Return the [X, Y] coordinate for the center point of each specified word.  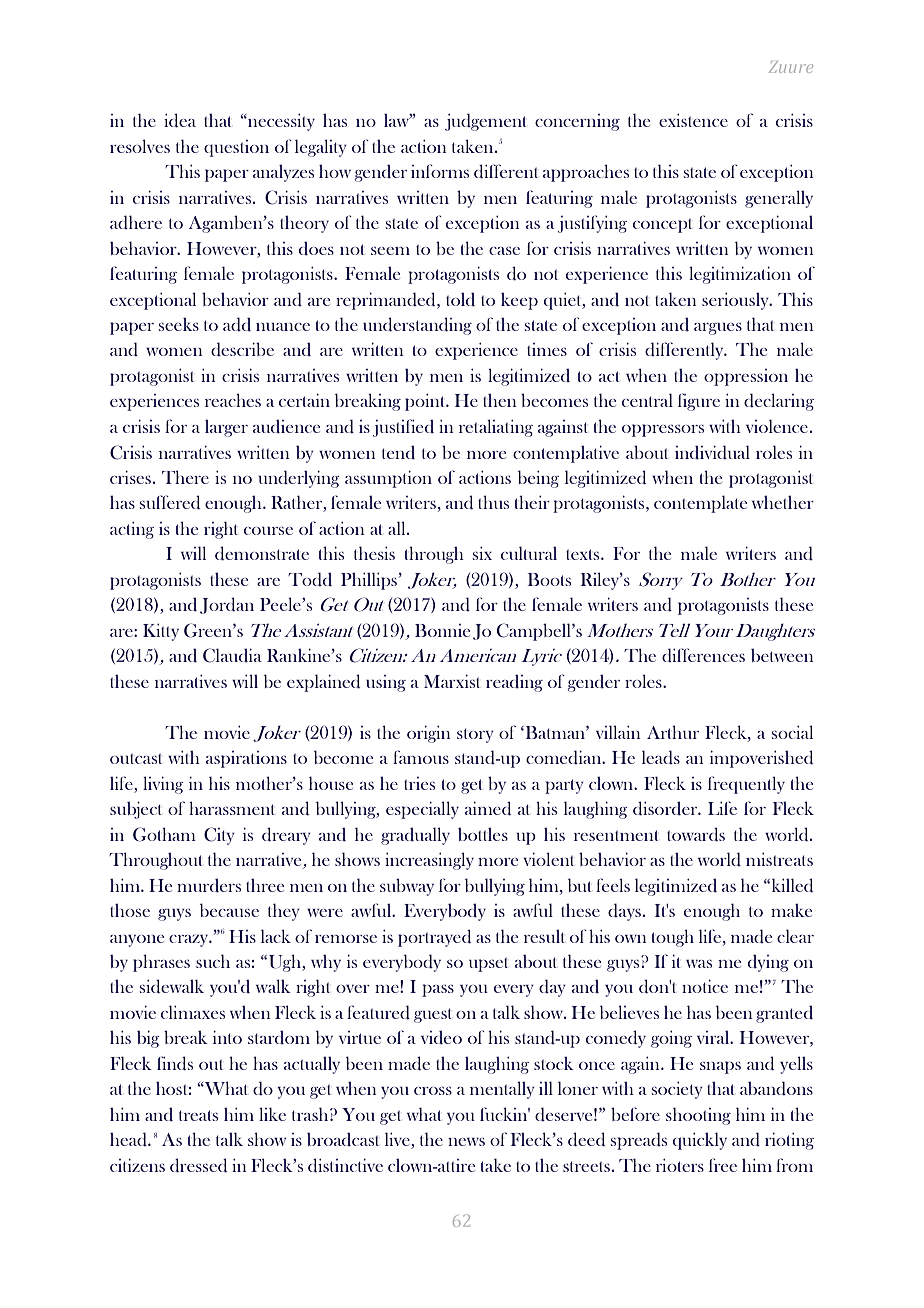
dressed [198, 1165]
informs [440, 171]
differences [703, 655]
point [426, 402]
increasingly [429, 861]
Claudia [232, 655]
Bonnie [442, 630]
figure [699, 402]
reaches [233, 400]
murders [209, 885]
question [236, 148]
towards [696, 834]
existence [693, 120]
